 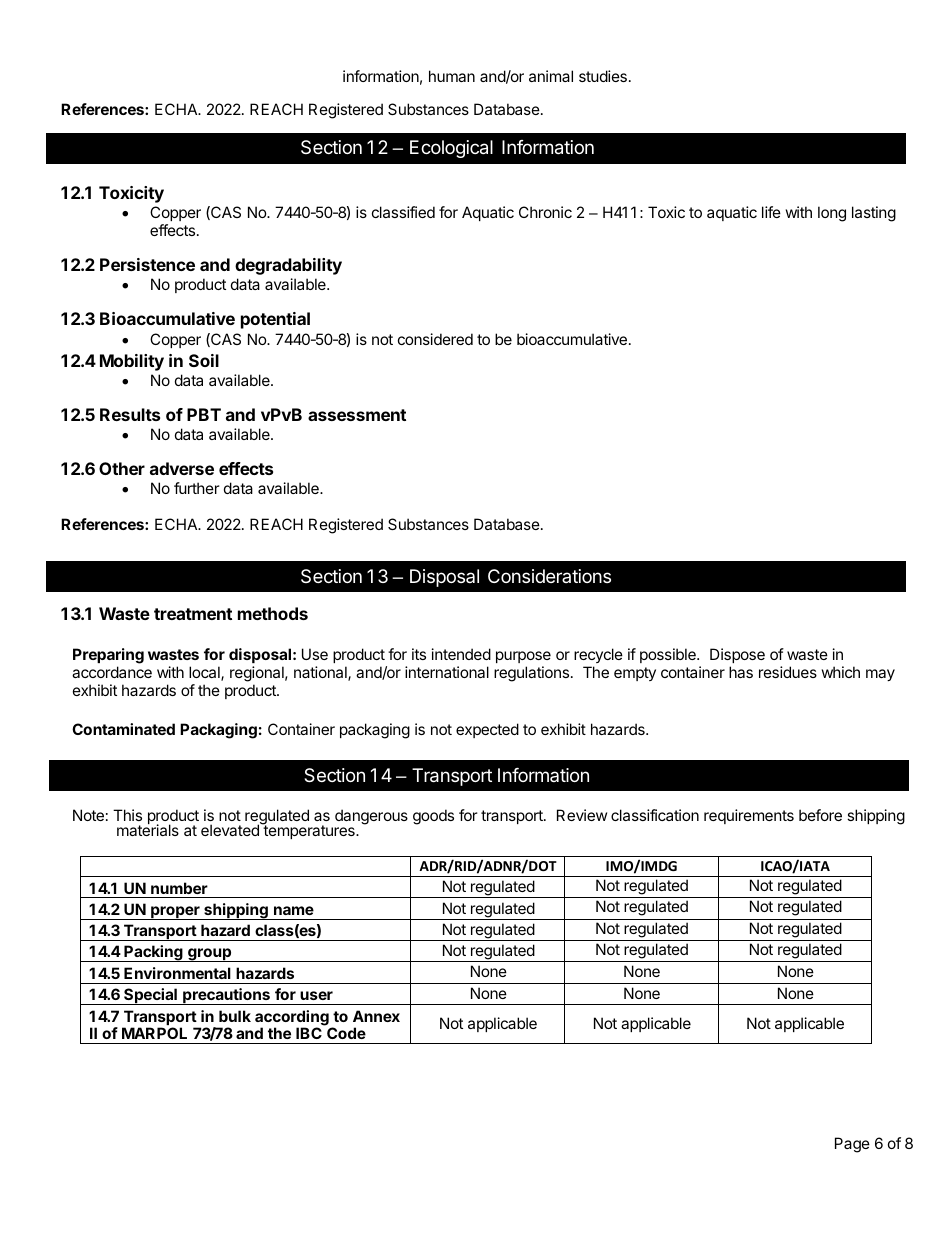 What do you see at coordinates (461, 654) in the screenshot?
I see `intended` at bounding box center [461, 654].
